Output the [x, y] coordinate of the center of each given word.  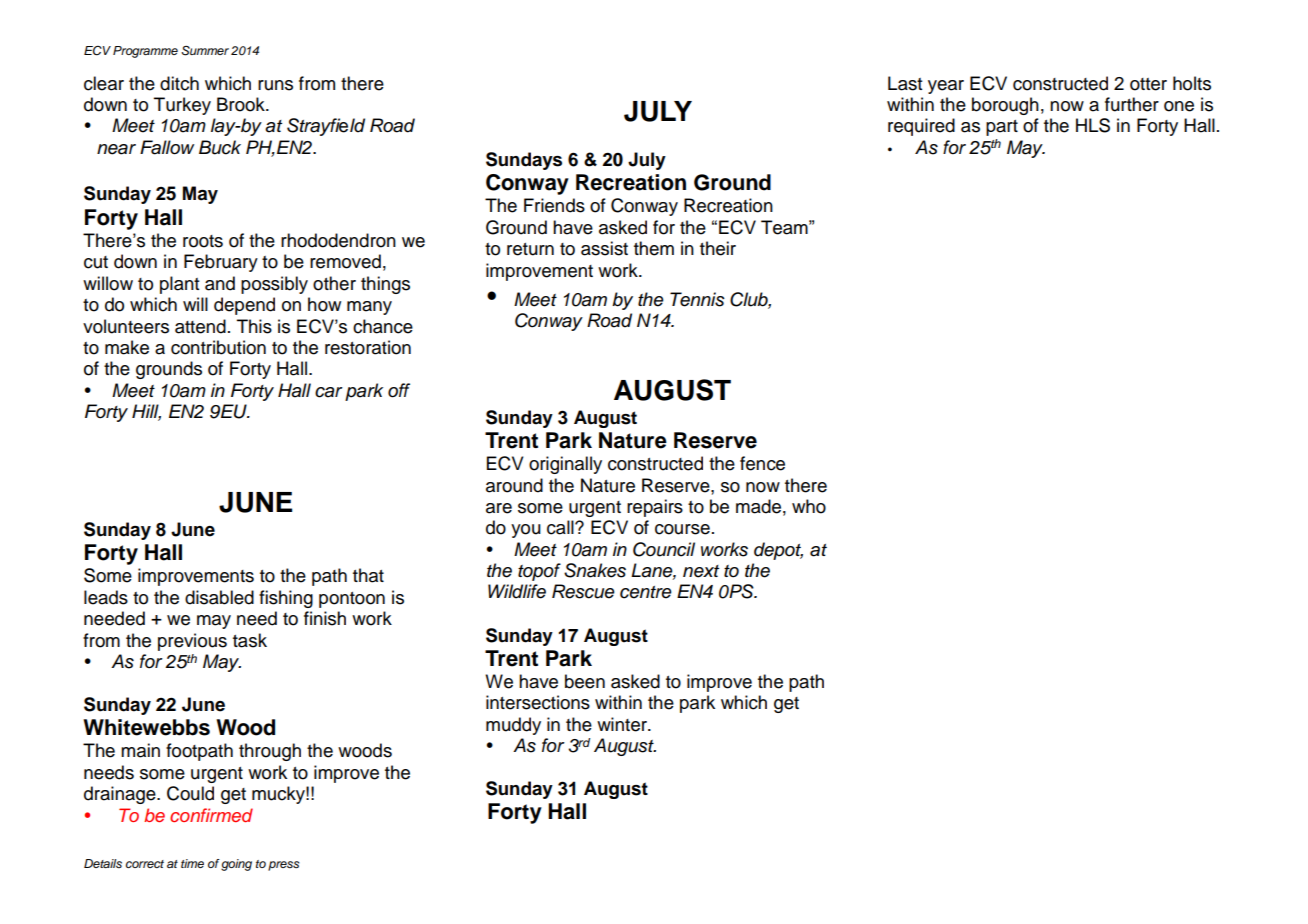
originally [565, 465]
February [221, 263]
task [250, 640]
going [236, 865]
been [585, 681]
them [654, 248]
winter [623, 724]
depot [778, 551]
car [329, 392]
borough [1005, 106]
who [809, 506]
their [718, 248]
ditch [179, 83]
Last [905, 83]
